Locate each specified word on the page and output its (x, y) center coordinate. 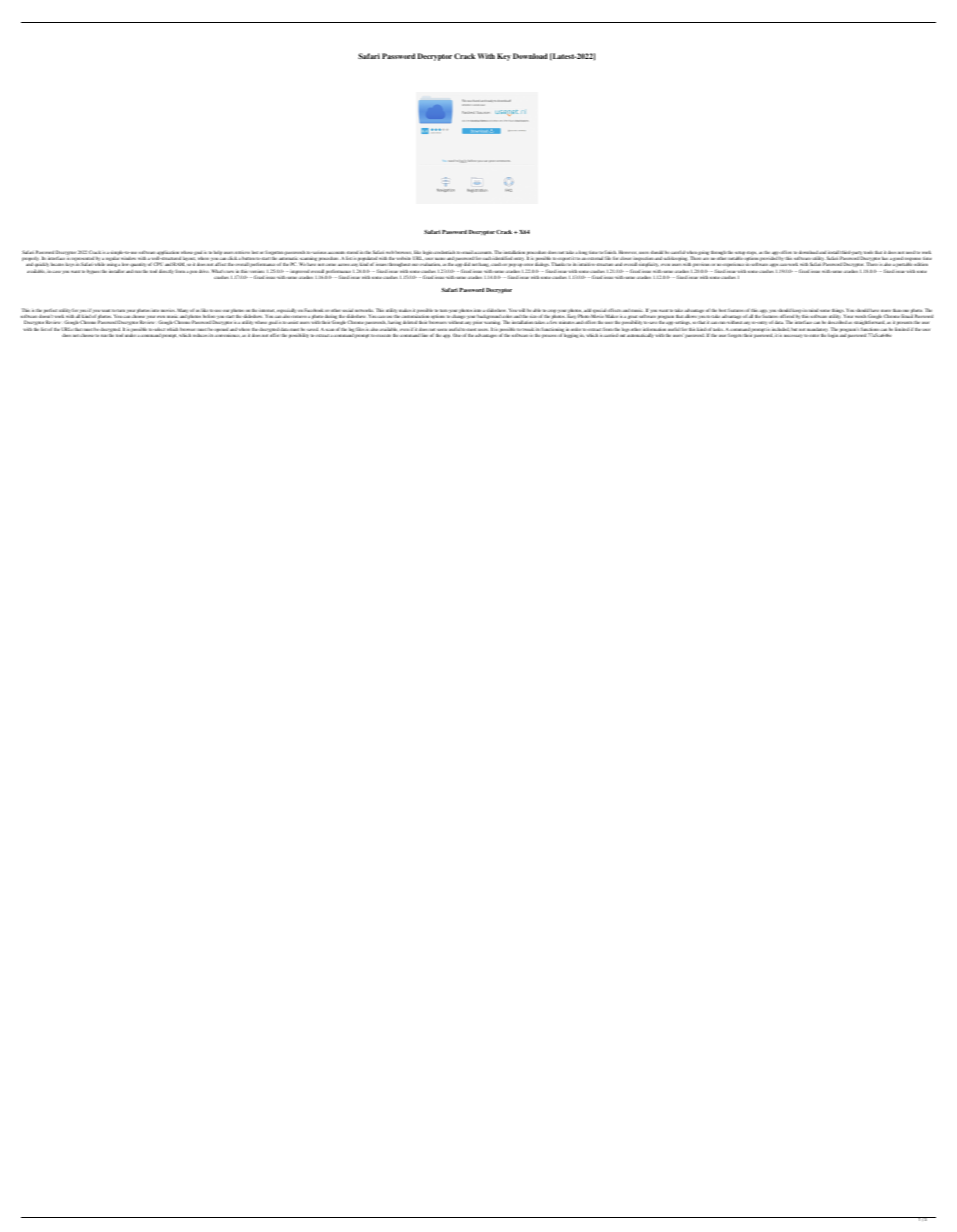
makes (405, 310)
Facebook (314, 310)
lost (255, 252)
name (440, 259)
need (910, 252)
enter (814, 335)
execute (383, 335)
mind (813, 310)
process (549, 336)
